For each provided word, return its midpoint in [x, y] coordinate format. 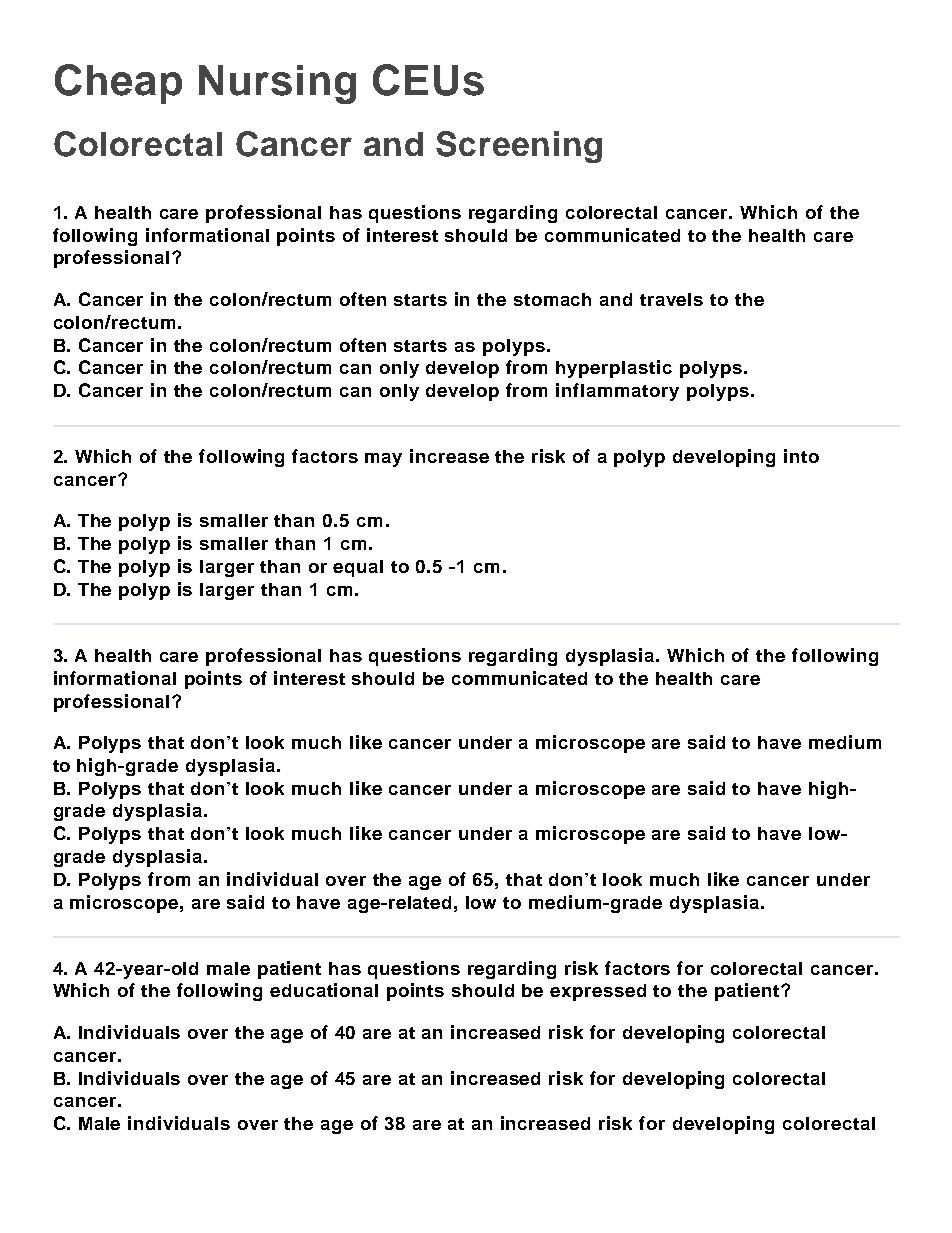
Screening [519, 147]
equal [358, 568]
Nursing [277, 84]
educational [324, 990]
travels [671, 299]
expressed [598, 992]
